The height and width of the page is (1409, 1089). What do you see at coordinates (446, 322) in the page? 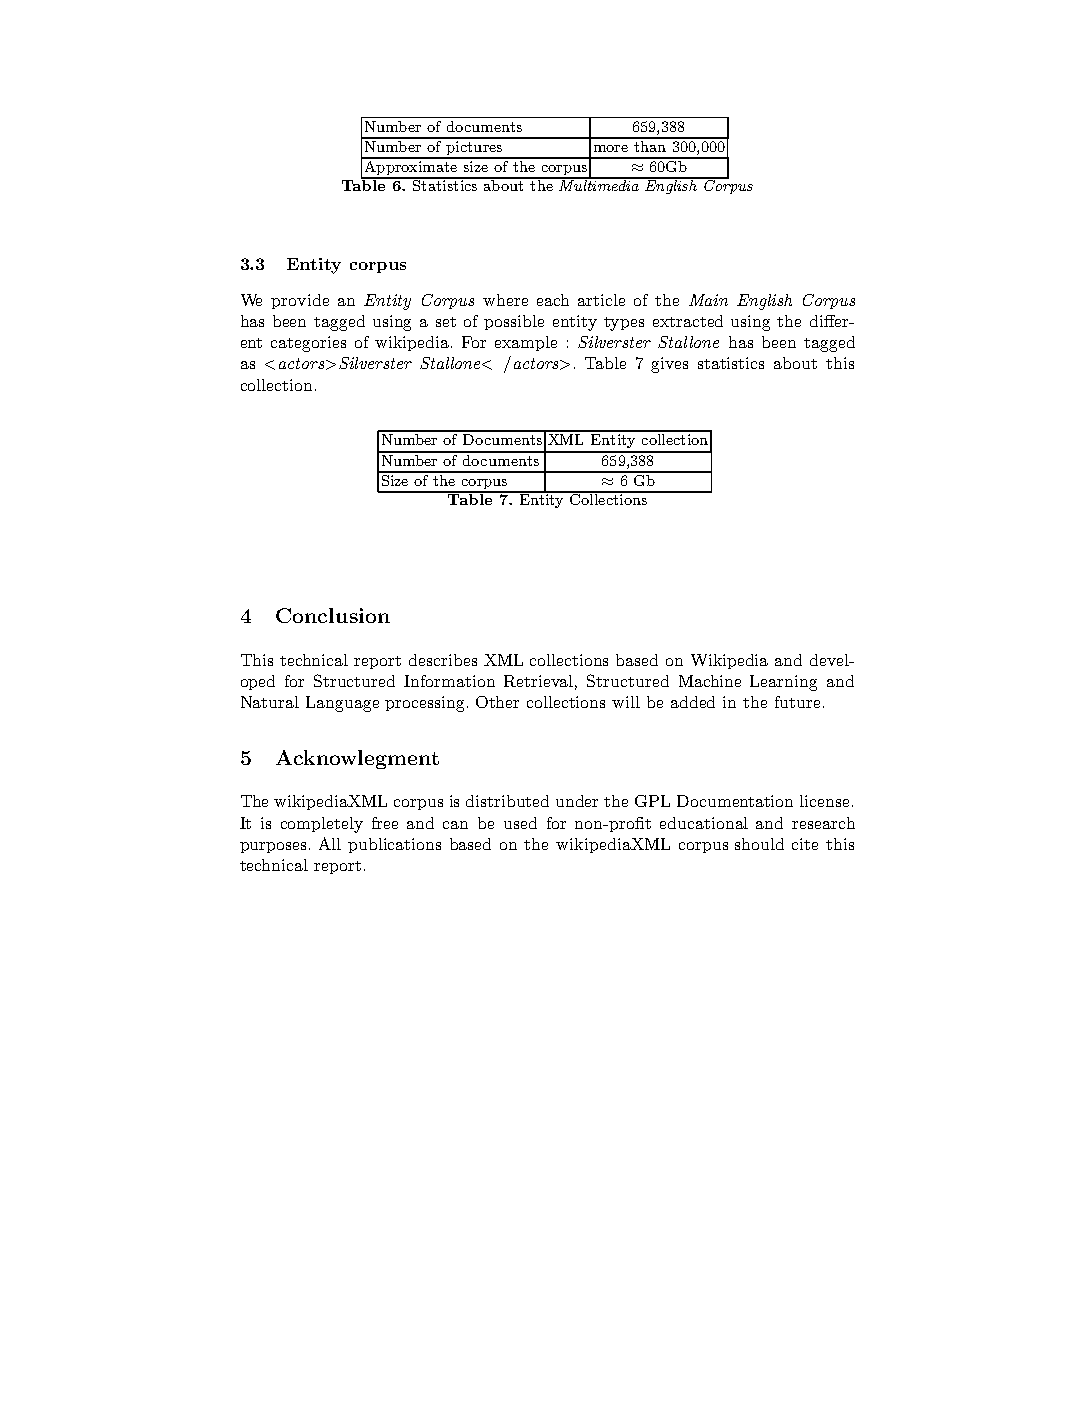
I see `set` at bounding box center [446, 322].
